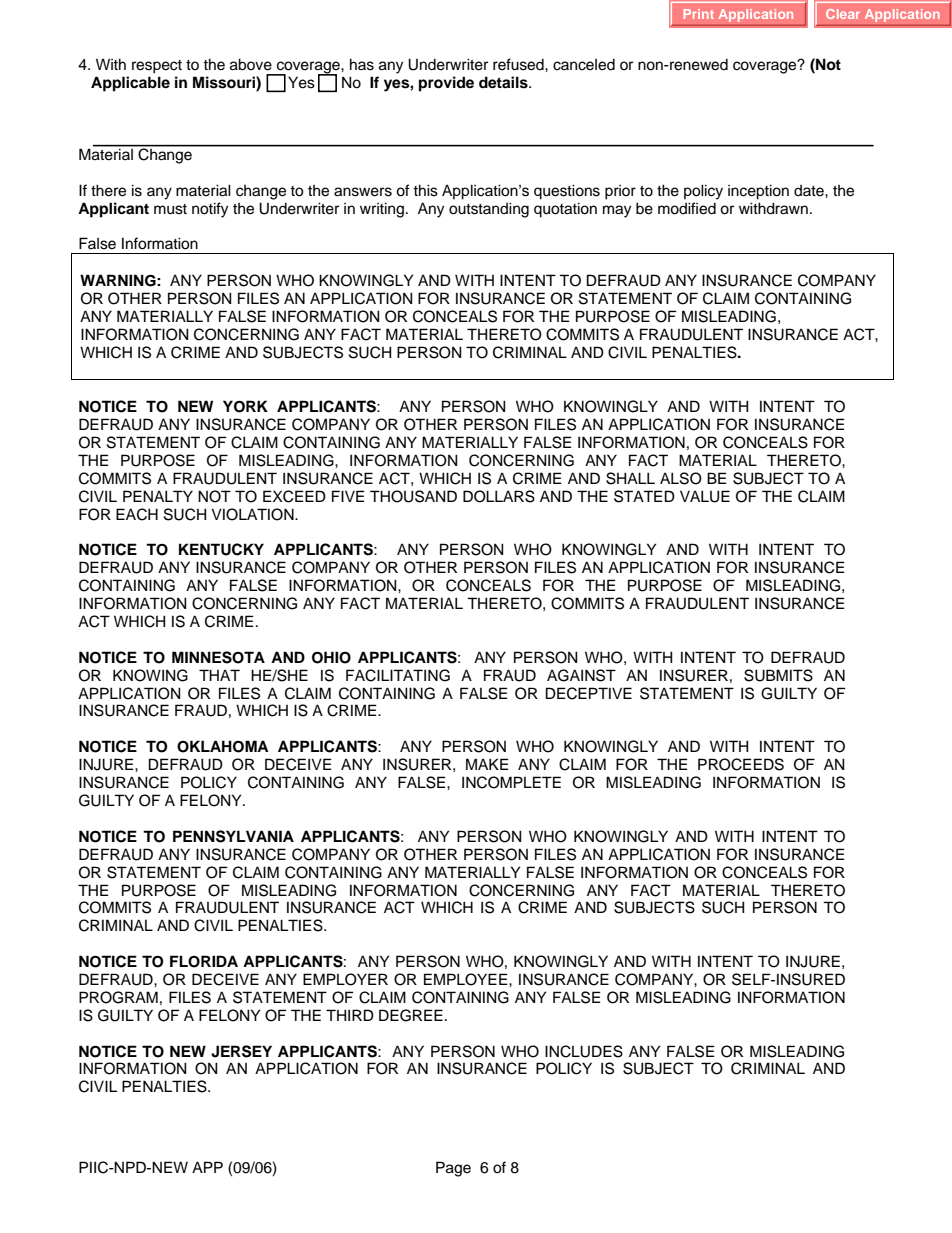 The image size is (952, 1233). What do you see at coordinates (511, 782) in the page?
I see `INCOMPLETE` at bounding box center [511, 782].
